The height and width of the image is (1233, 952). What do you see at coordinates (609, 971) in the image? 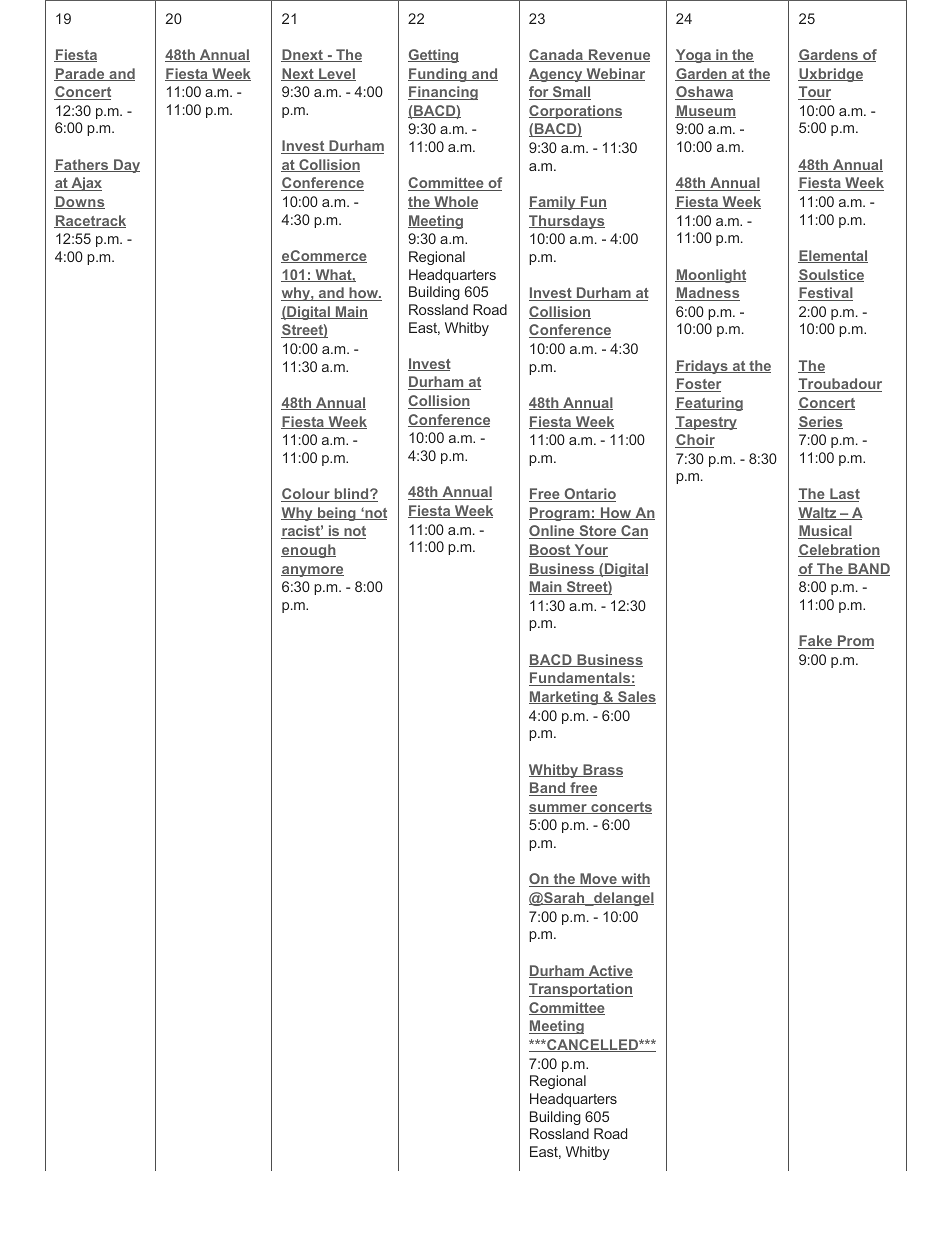
I see `Active` at bounding box center [609, 971].
